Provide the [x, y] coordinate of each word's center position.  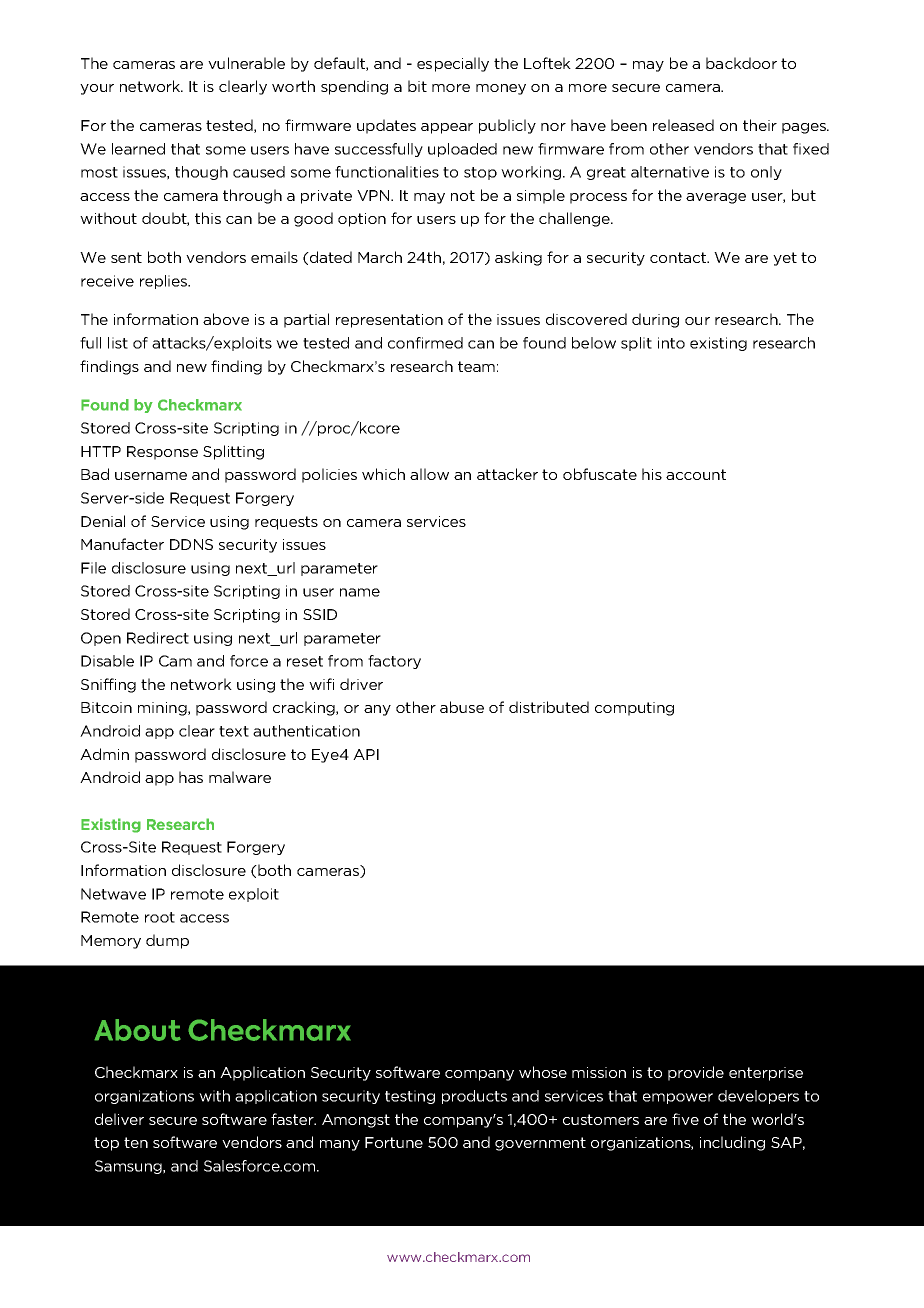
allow [429, 474]
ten [136, 1142]
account [696, 474]
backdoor [741, 63]
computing [634, 709]
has [191, 777]
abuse [462, 707]
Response [162, 453]
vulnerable [246, 63]
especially [453, 64]
